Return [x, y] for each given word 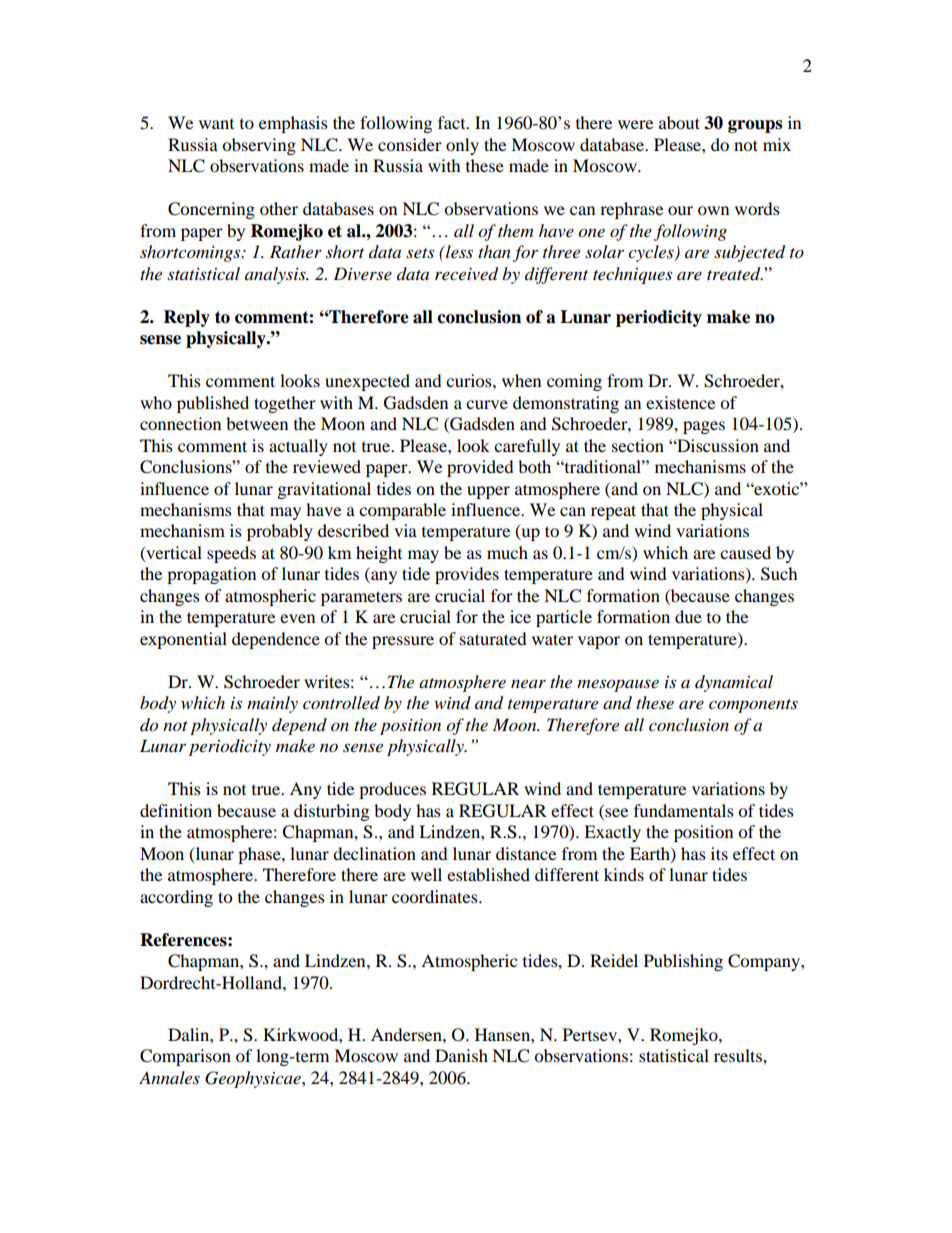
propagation [211, 575]
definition [176, 810]
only [462, 146]
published [213, 404]
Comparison [185, 1057]
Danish [461, 1055]
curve [487, 404]
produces [392, 790]
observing [259, 146]
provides [467, 575]
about [679, 122]
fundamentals [684, 810]
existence [680, 402]
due [688, 616]
